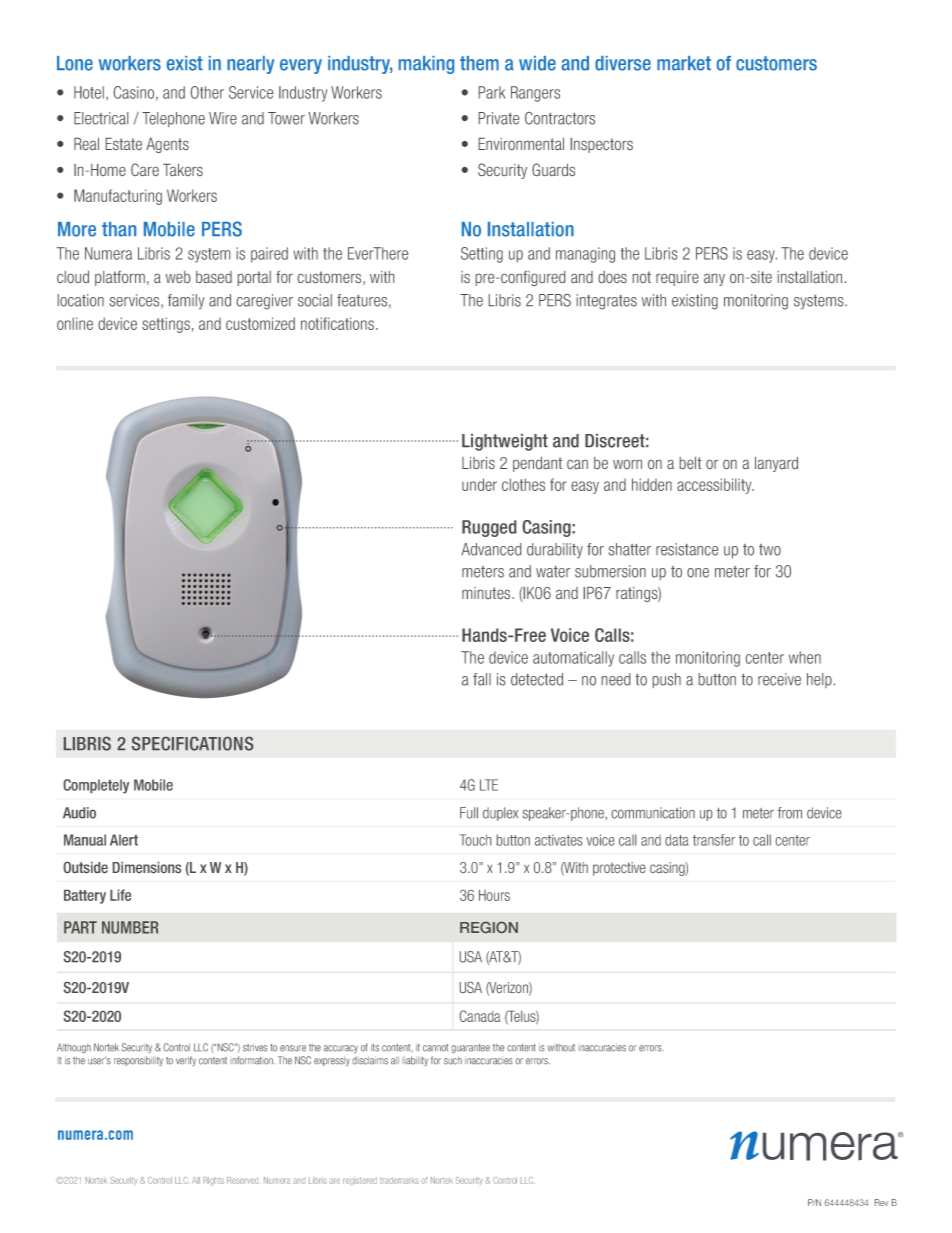  I want to click on Park, so click(492, 92).
